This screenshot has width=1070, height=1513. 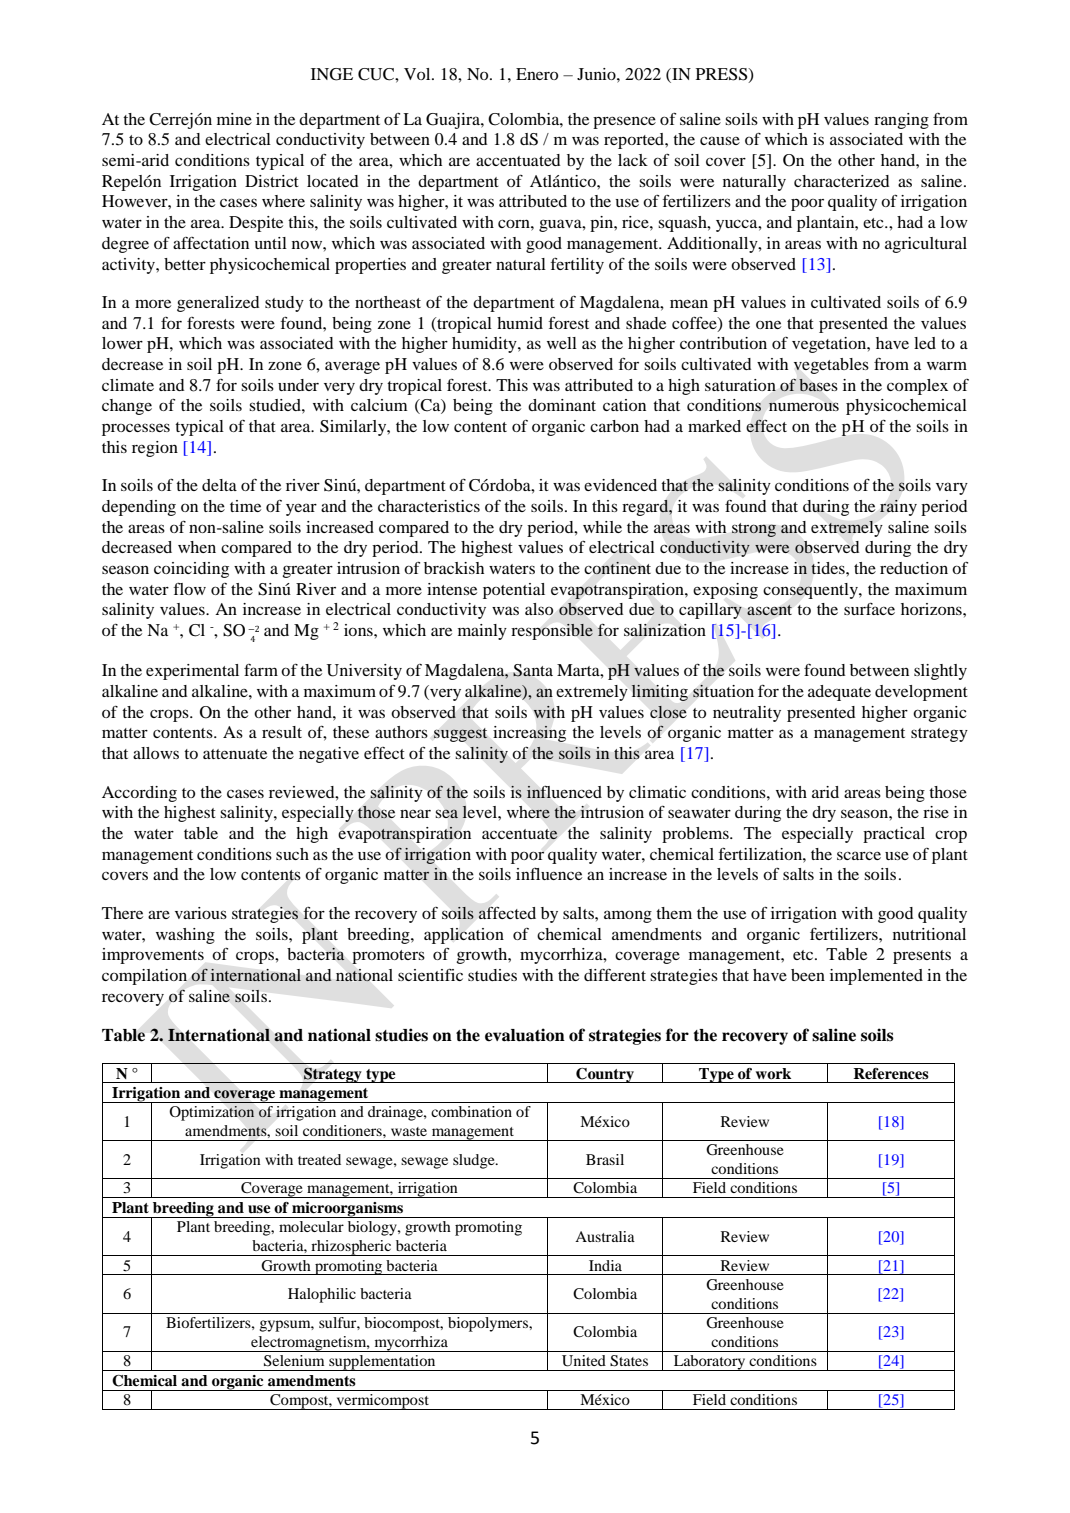 What do you see at coordinates (155, 449) in the screenshot?
I see `region` at bounding box center [155, 449].
